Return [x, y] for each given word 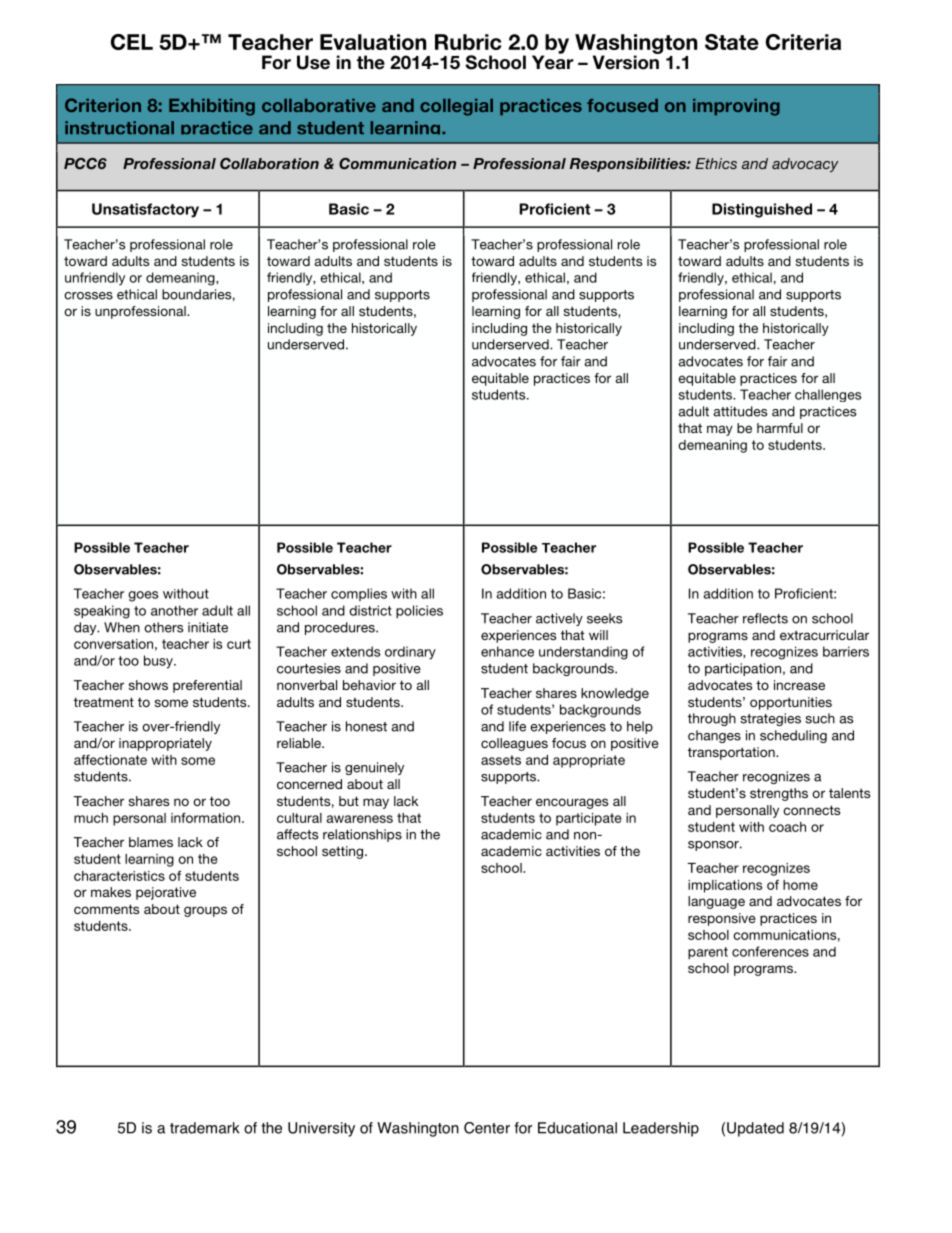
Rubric [468, 42]
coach [787, 827]
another [174, 610]
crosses [88, 296]
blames [151, 842]
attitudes [740, 411]
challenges [828, 395]
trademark [204, 1128]
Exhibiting [212, 107]
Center [487, 1128]
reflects [765, 618]
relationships [362, 835]
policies [419, 611]
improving [736, 107]
